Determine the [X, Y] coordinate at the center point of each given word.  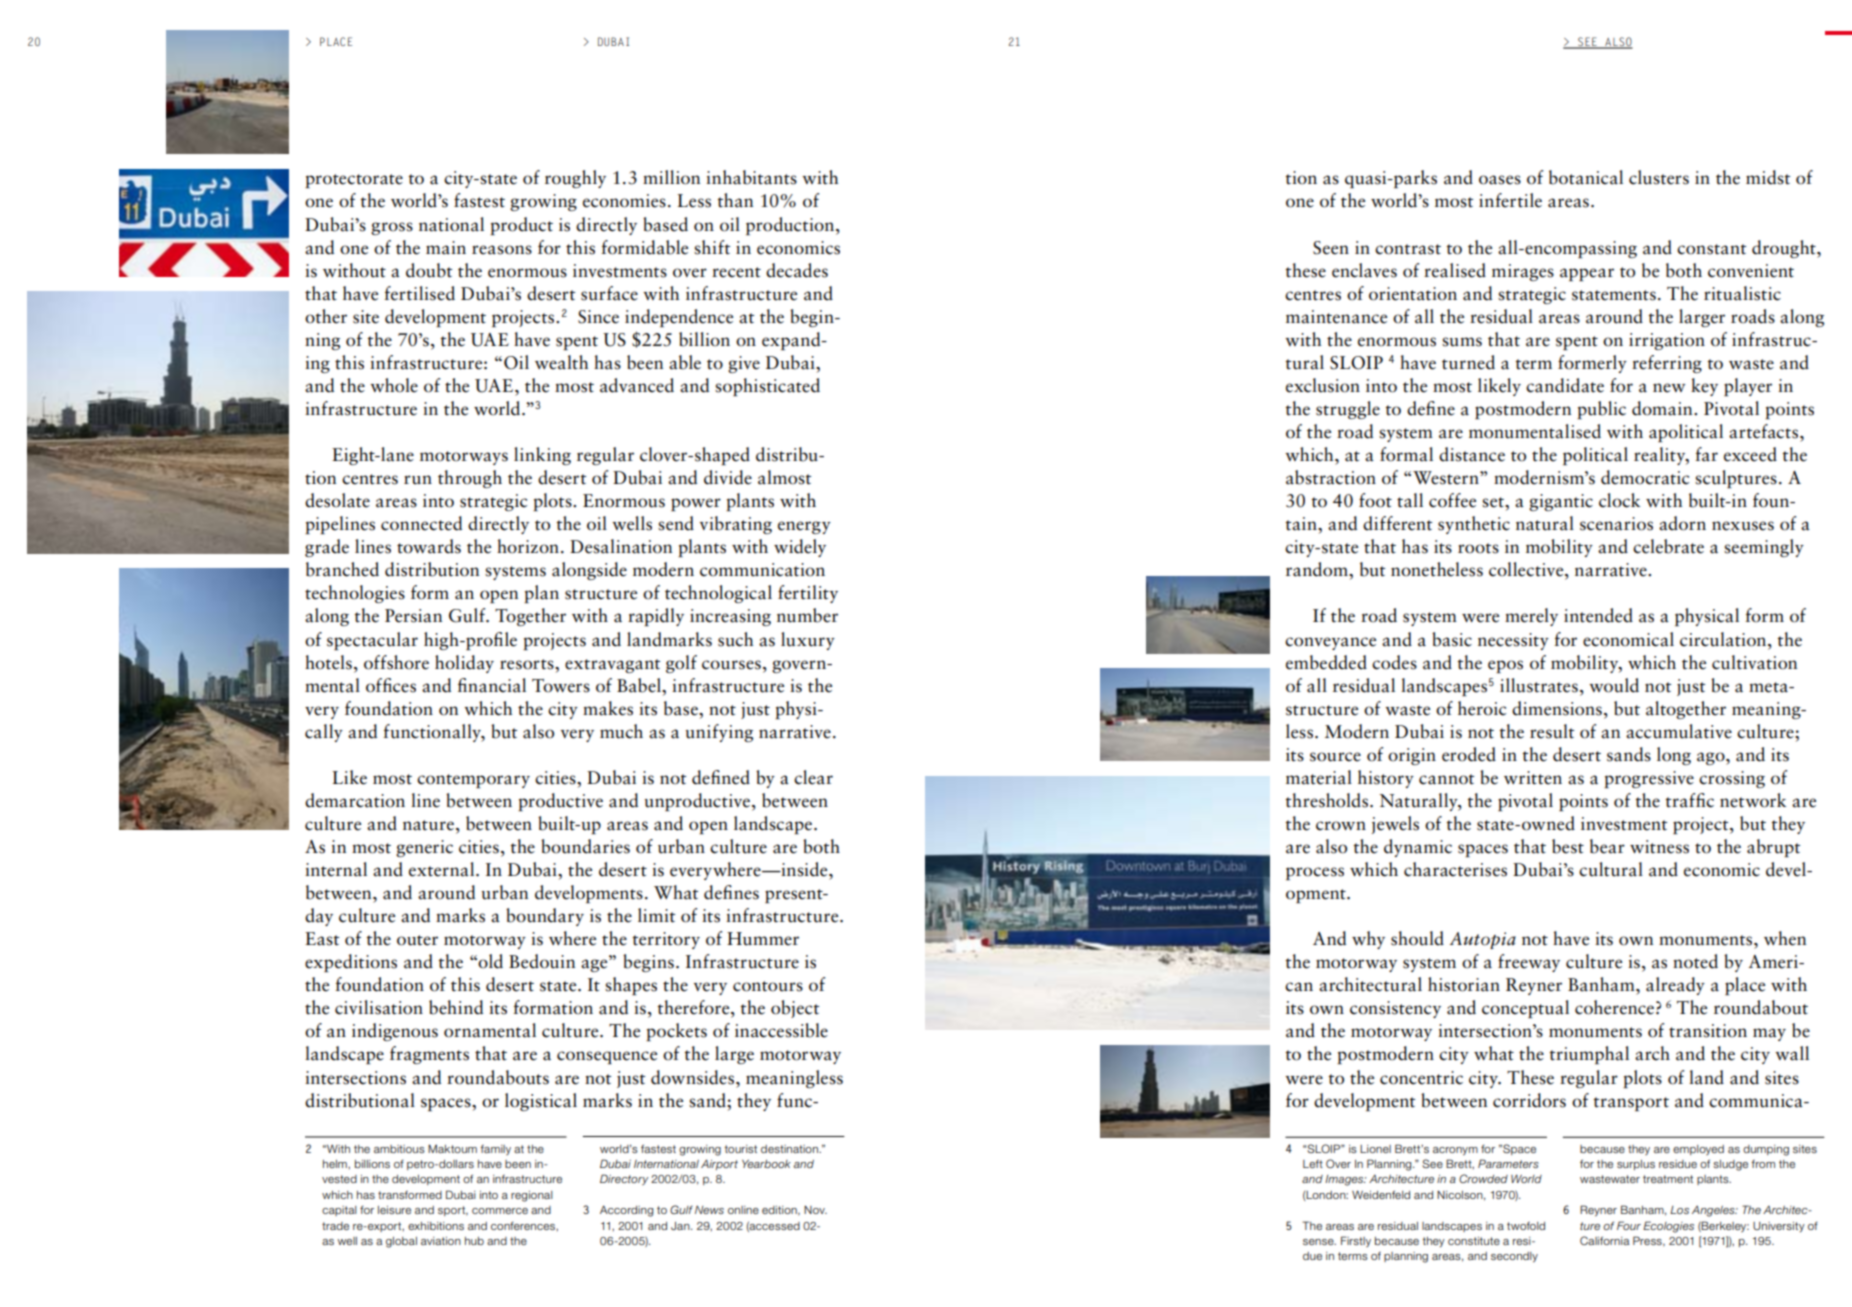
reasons [502, 250]
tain [1302, 524]
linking [542, 456]
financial [492, 685]
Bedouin [542, 961]
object [795, 1009]
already [1675, 986]
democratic [1645, 477]
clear [813, 777]
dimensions [1557, 708]
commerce [500, 1211]
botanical [1586, 177]
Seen [1331, 248]
